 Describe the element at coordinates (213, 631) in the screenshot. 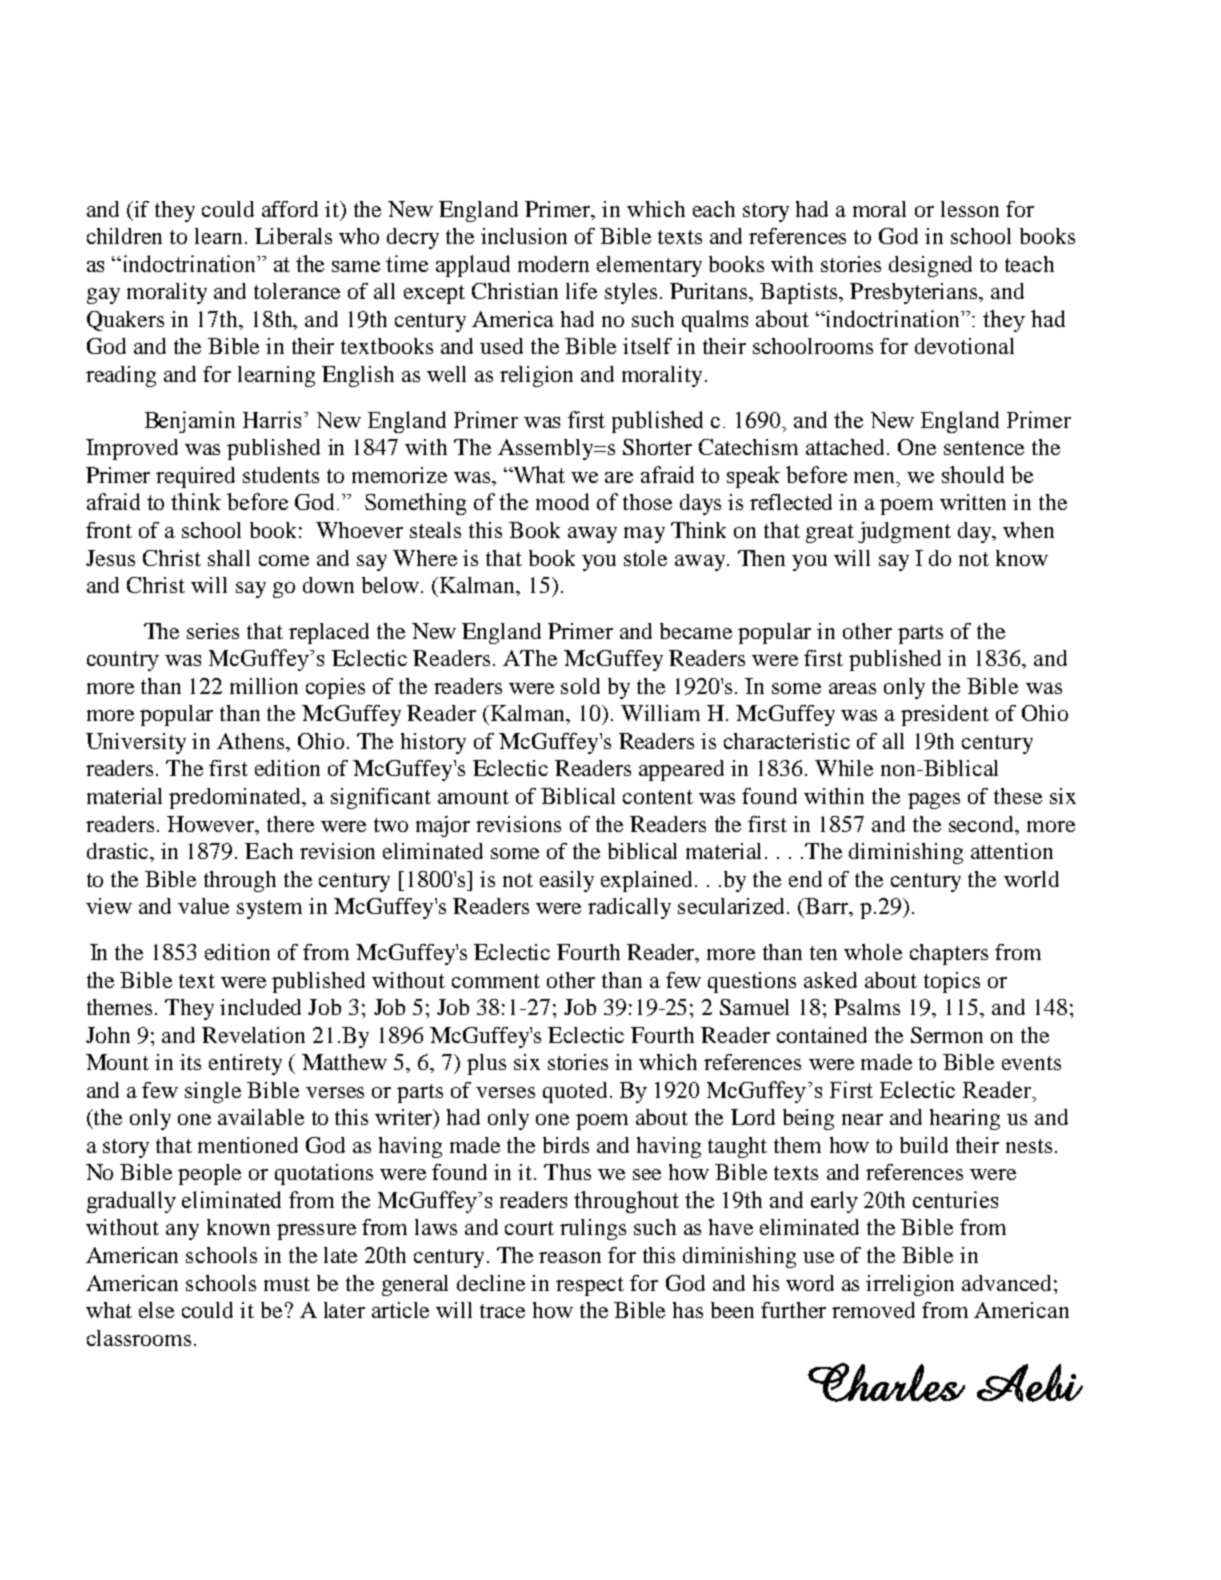

I see `series` at that location.
